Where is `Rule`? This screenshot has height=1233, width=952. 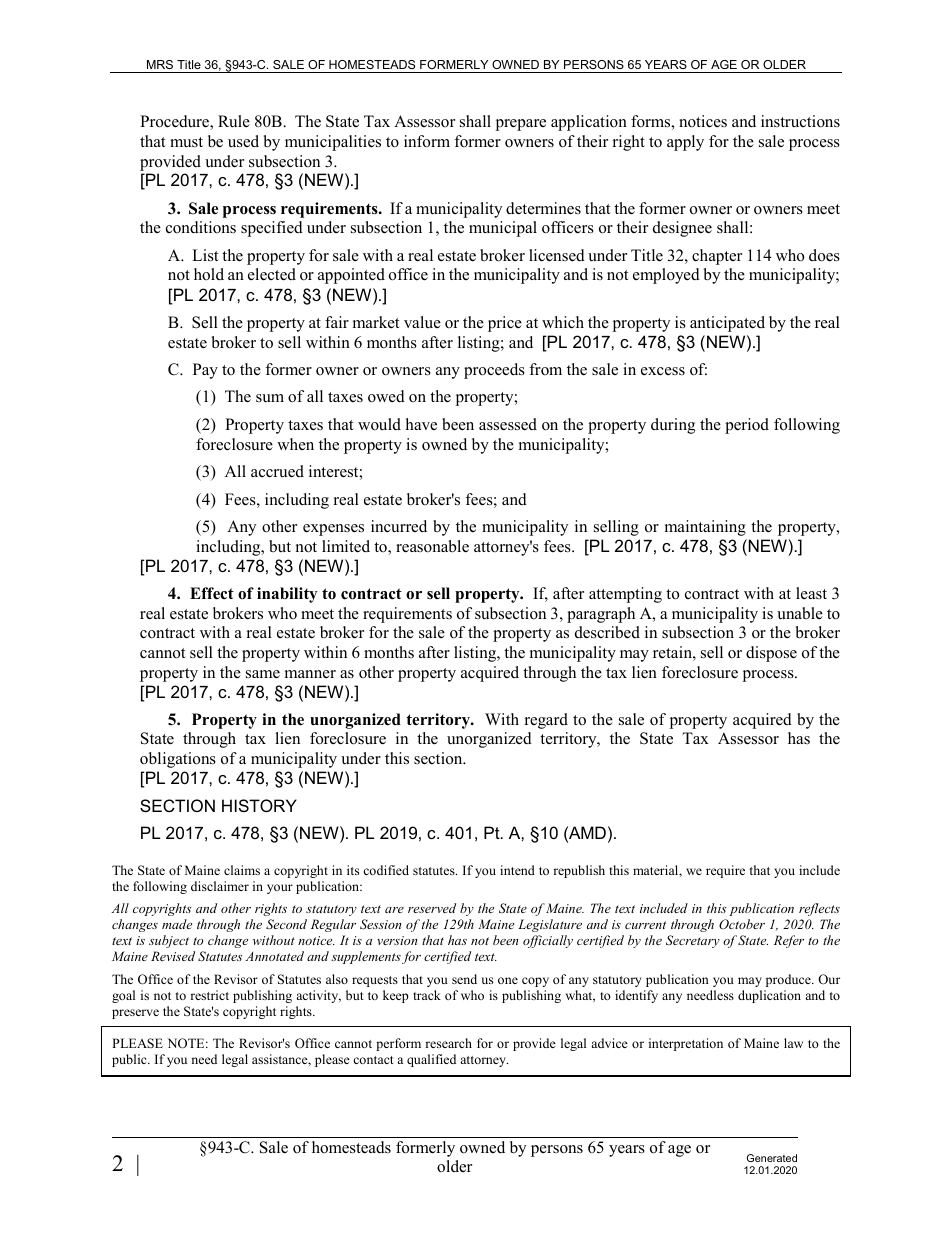 Rule is located at coordinates (234, 121).
